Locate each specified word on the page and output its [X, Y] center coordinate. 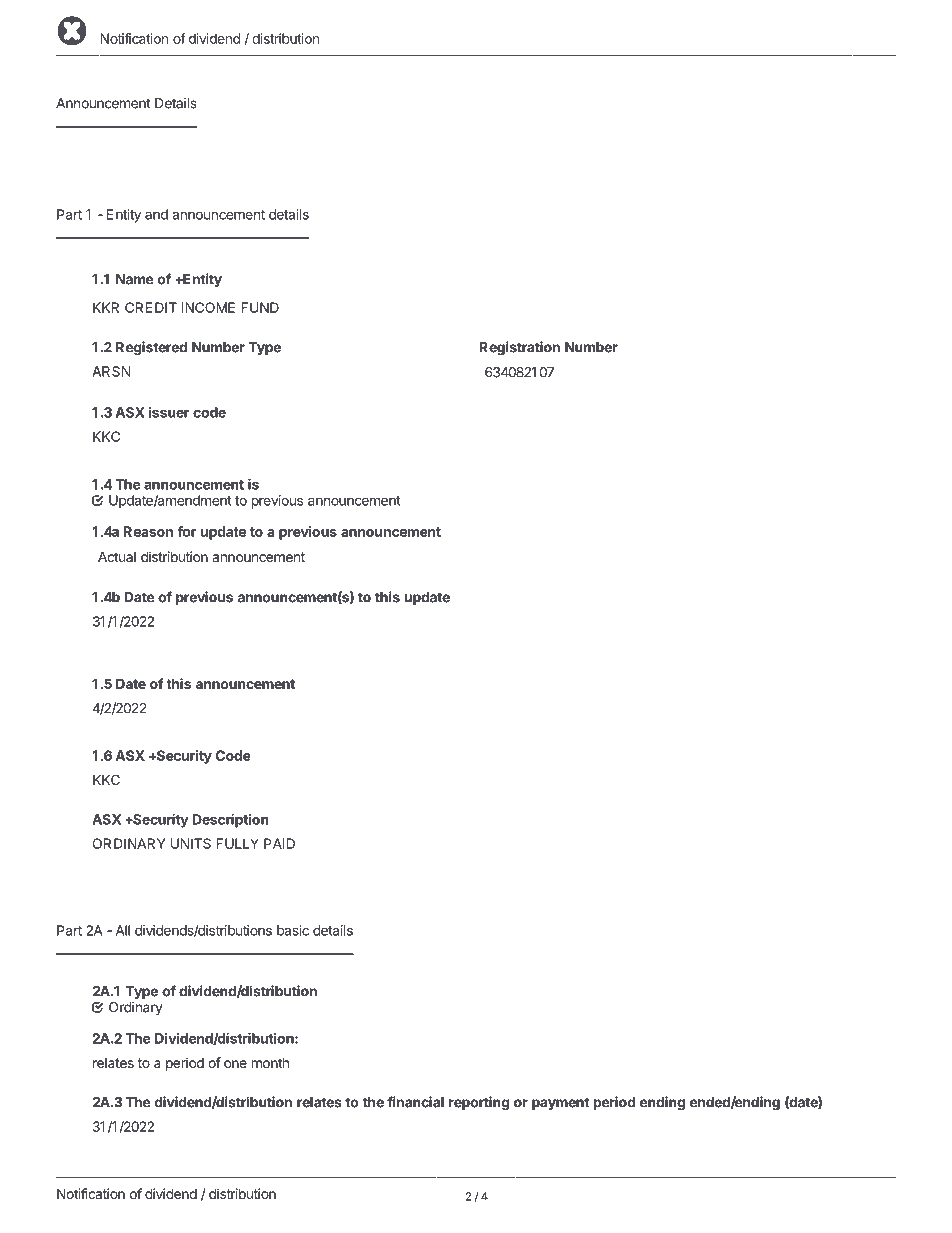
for [187, 531]
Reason [148, 531]
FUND [260, 307]
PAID [279, 843]
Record [157, 1177]
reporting [479, 1103]
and [156, 214]
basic [293, 930]
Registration [519, 348]
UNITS [191, 843]
